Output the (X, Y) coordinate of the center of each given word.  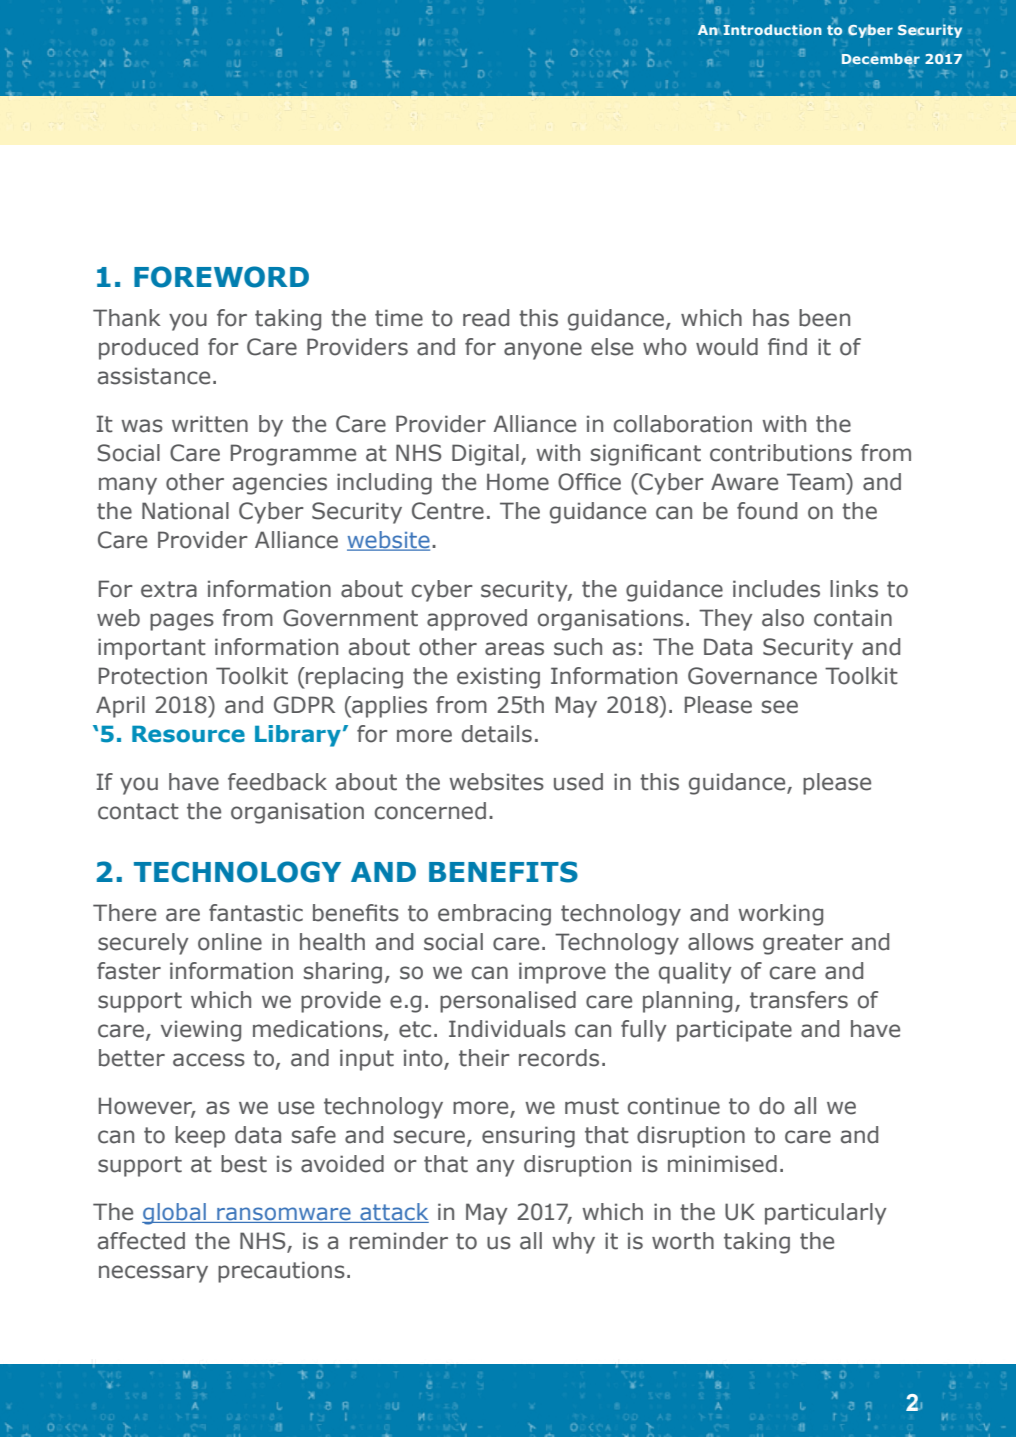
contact (138, 811)
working (780, 915)
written (210, 424)
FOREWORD (221, 277)
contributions (781, 453)
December (881, 59)
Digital (485, 455)
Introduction (773, 29)
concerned (430, 811)
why (573, 1243)
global (175, 1214)
